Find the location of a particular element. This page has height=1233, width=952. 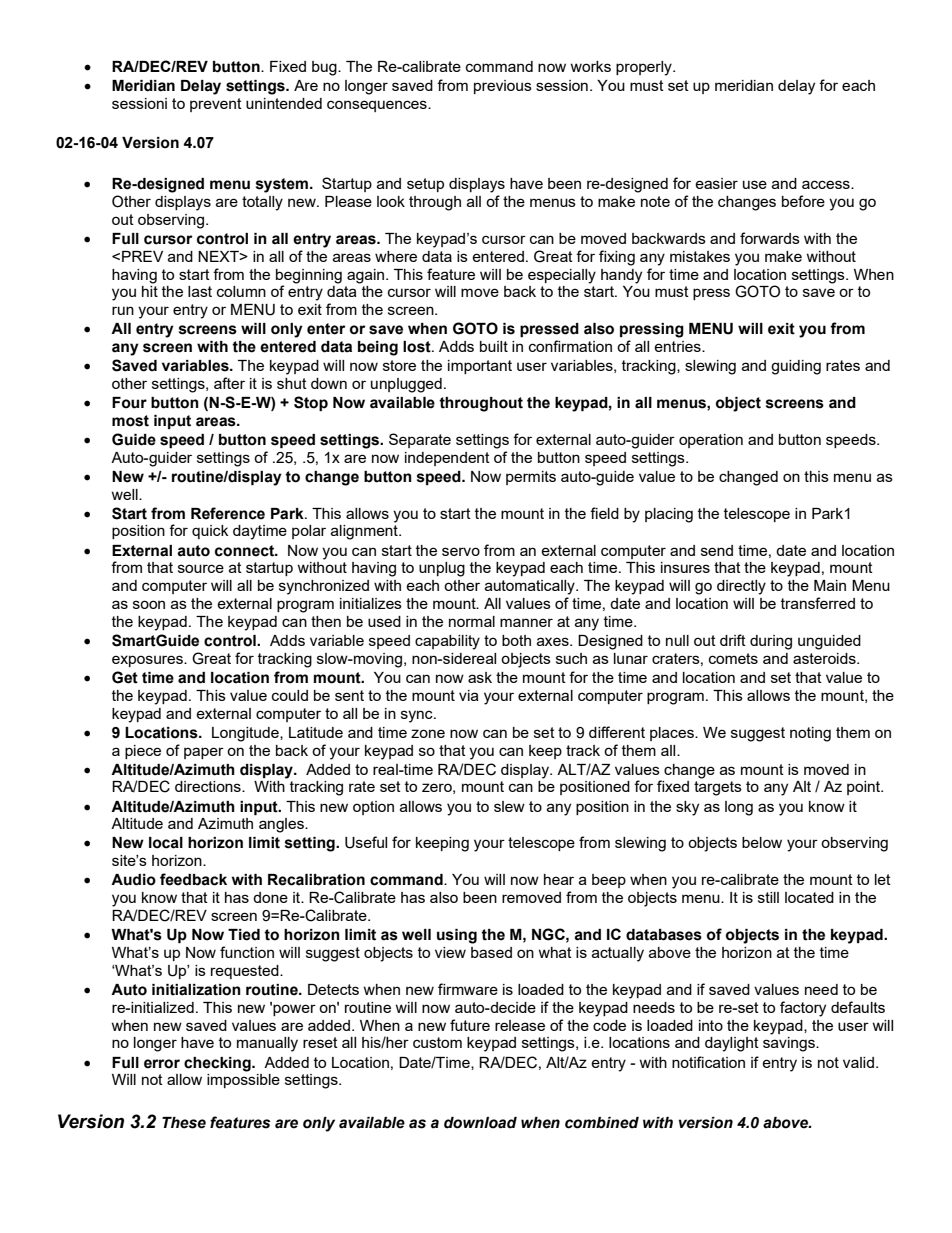

guiding is located at coordinates (796, 367).
